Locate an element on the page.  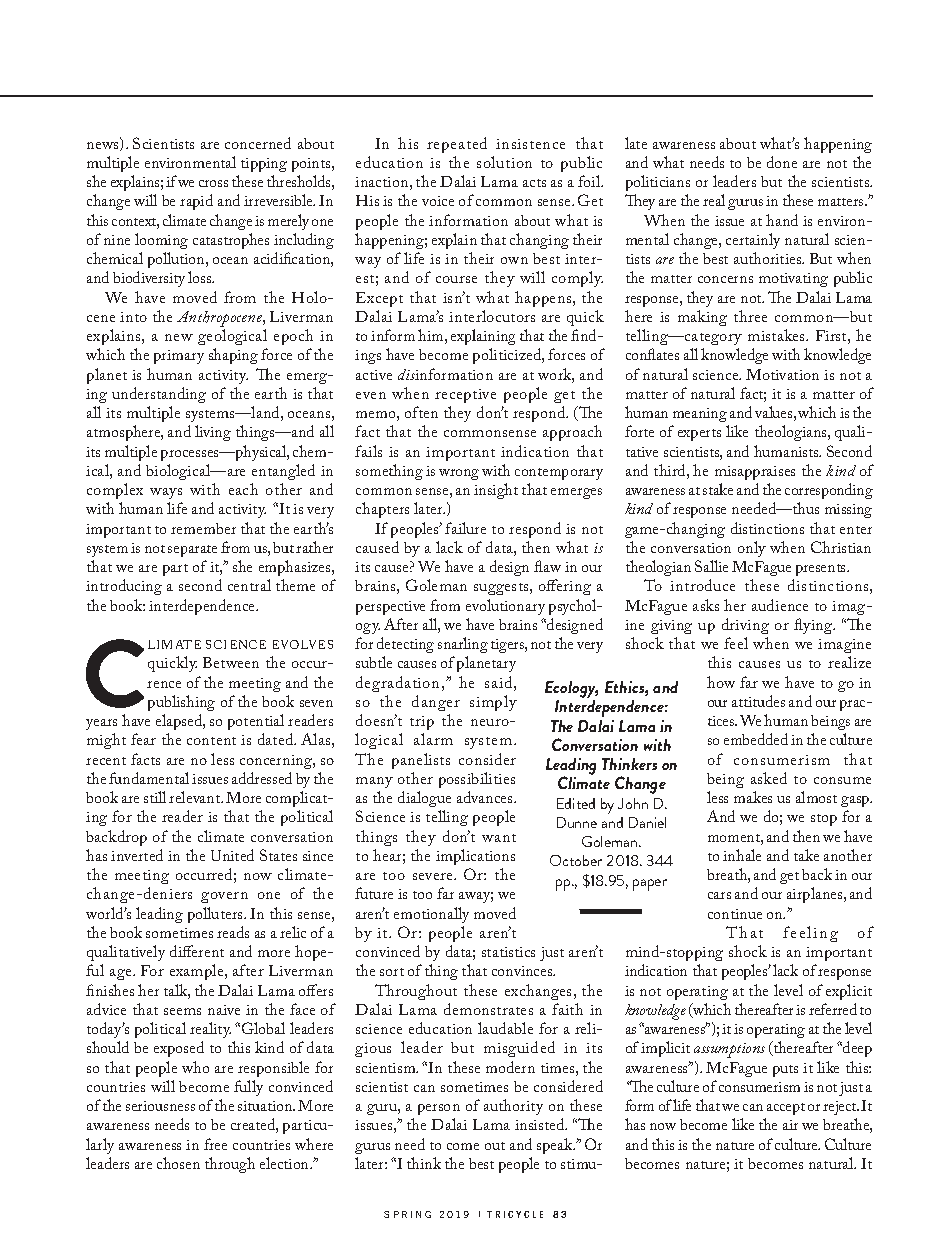
example is located at coordinates (198, 972).
